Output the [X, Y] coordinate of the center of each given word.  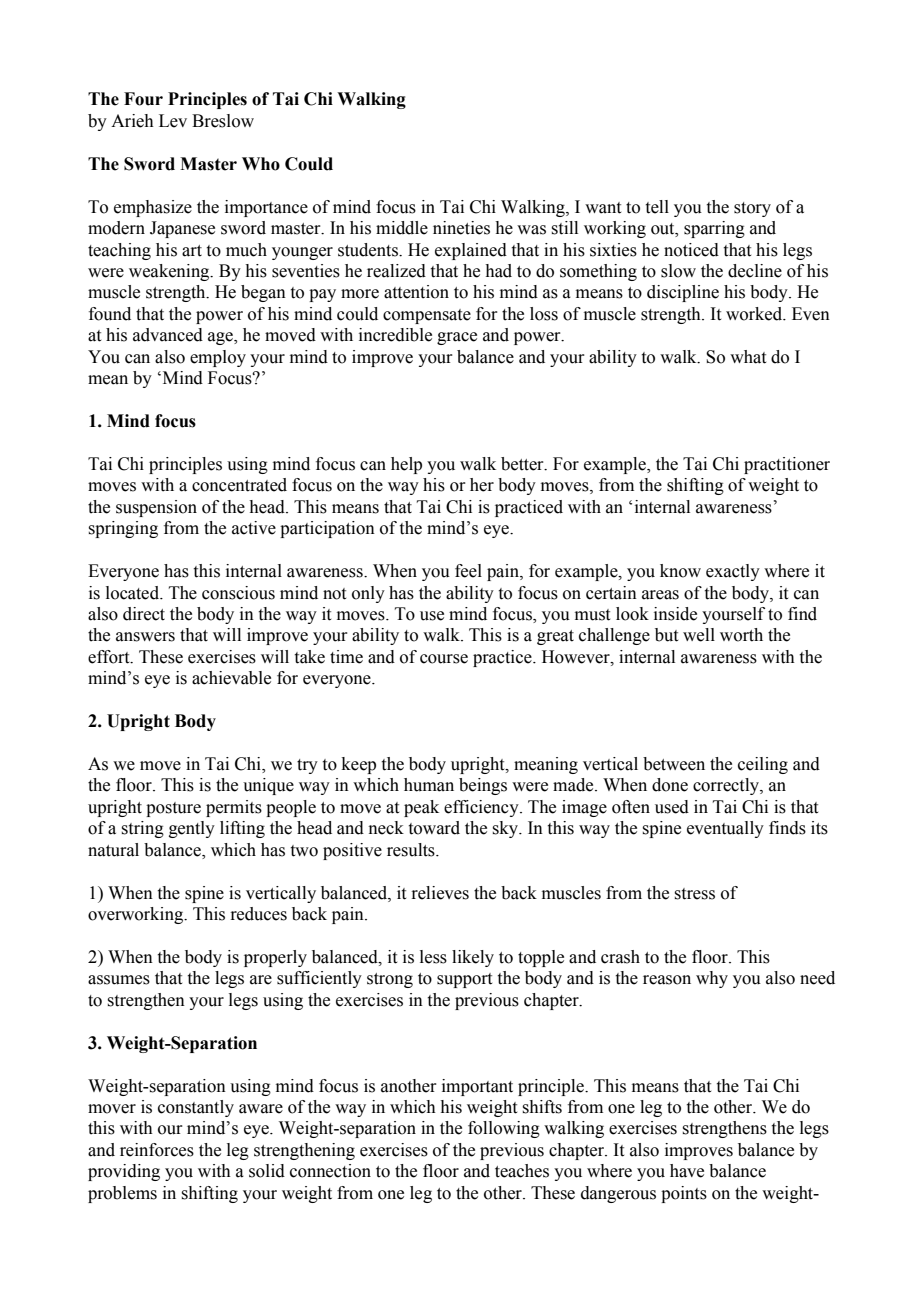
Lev [173, 121]
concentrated [239, 485]
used [672, 807]
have [687, 1171]
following [504, 1129]
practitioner [787, 465]
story [752, 209]
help [406, 465]
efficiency [482, 808]
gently [192, 829]
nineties [461, 228]
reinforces [157, 1150]
